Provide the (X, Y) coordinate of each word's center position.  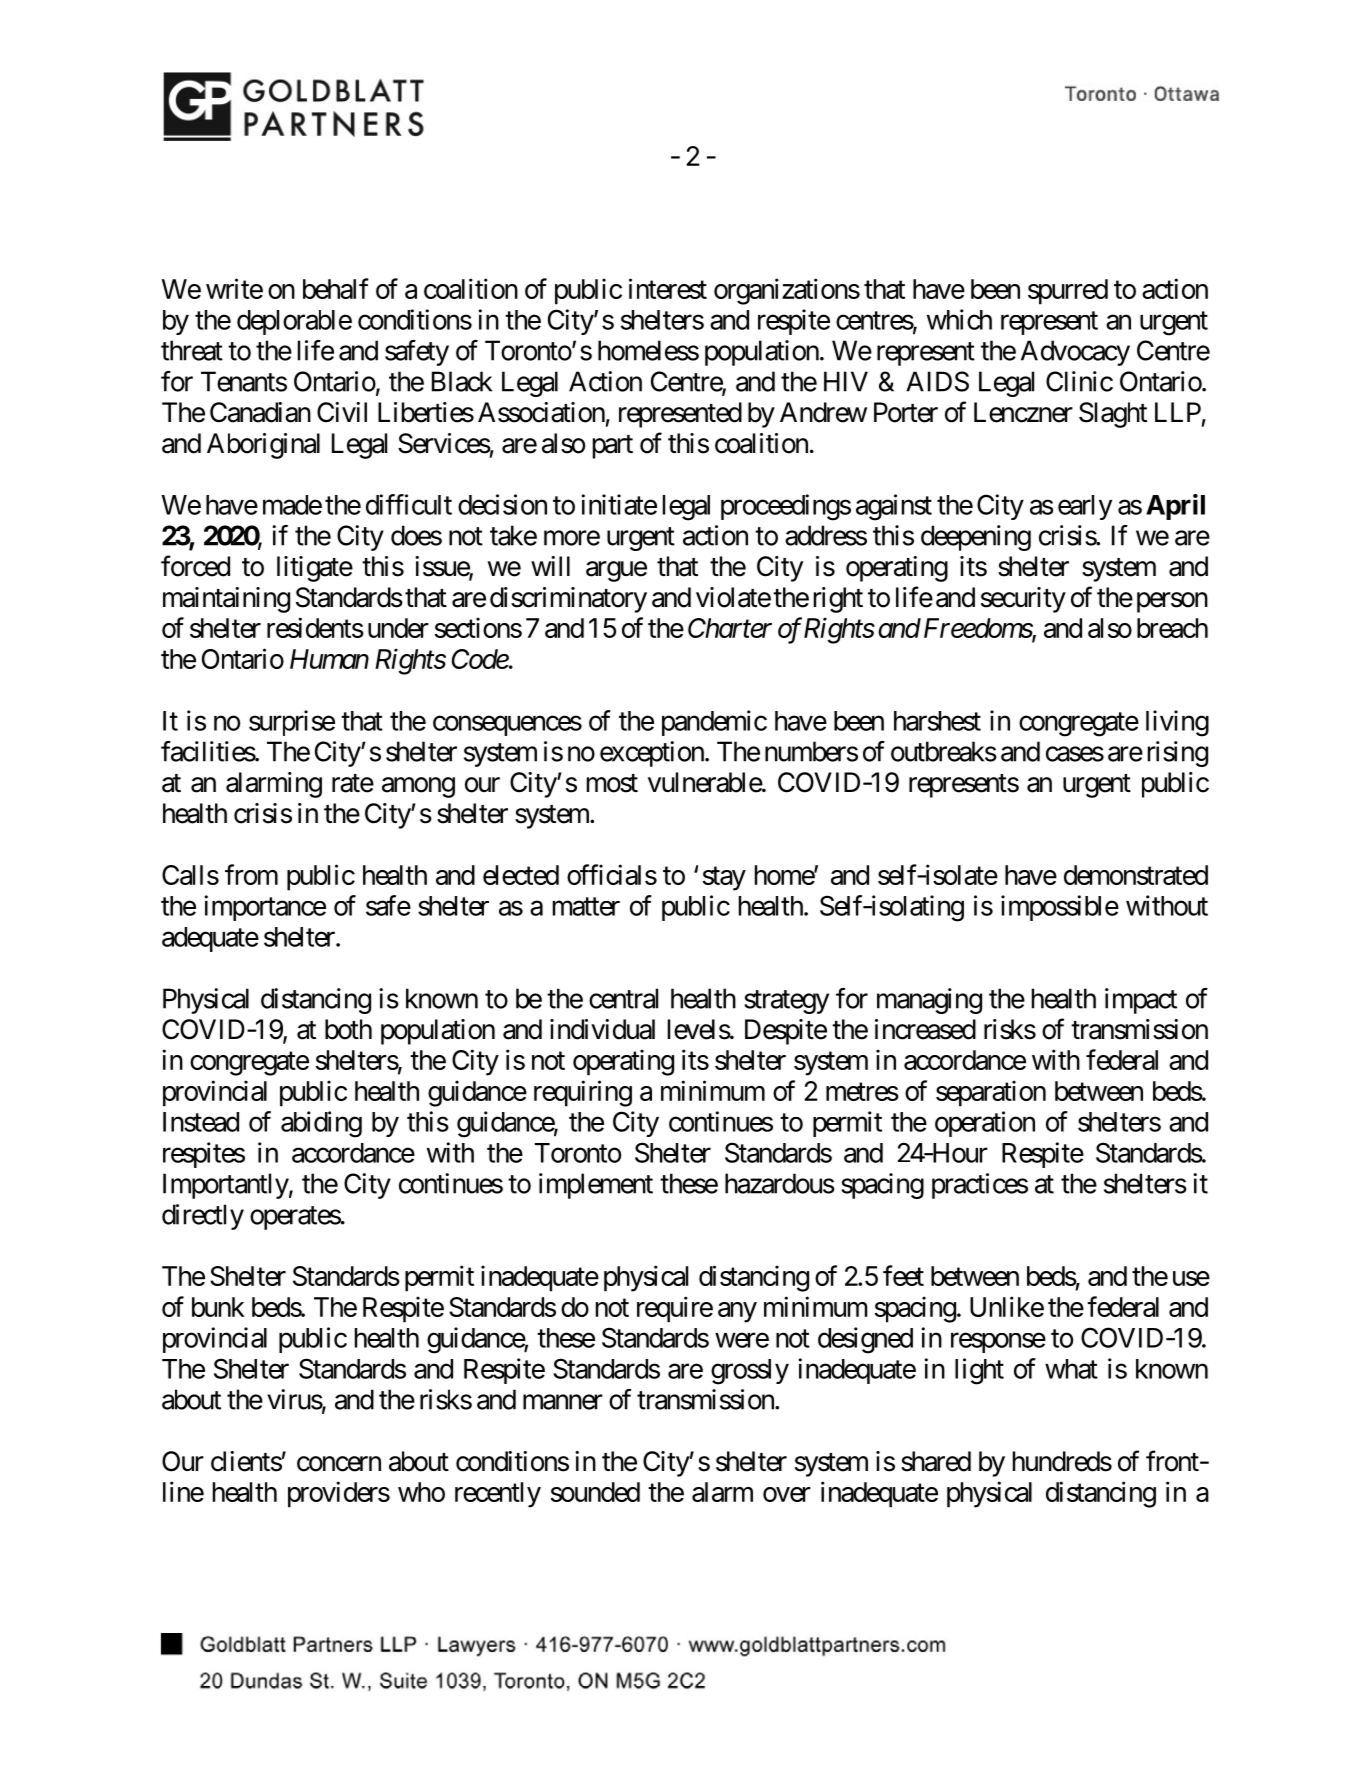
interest (668, 288)
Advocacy (1075, 353)
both (348, 1029)
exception (652, 754)
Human (329, 659)
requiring (583, 1093)
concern (339, 1464)
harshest (937, 721)
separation (991, 1093)
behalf (336, 288)
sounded (595, 1492)
